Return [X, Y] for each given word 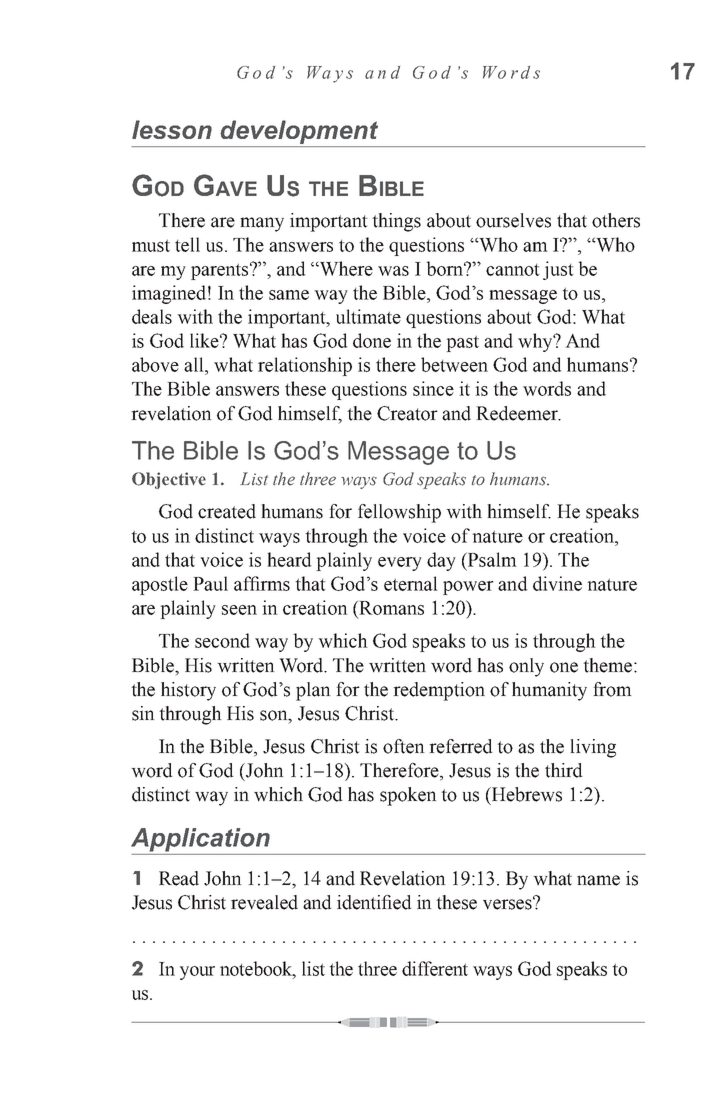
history [188, 691]
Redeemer [518, 413]
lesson [172, 129]
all [195, 364]
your [197, 973]
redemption [439, 691]
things [396, 222]
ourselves [513, 220]
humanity [549, 691]
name [598, 880]
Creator [407, 413]
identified [374, 902]
